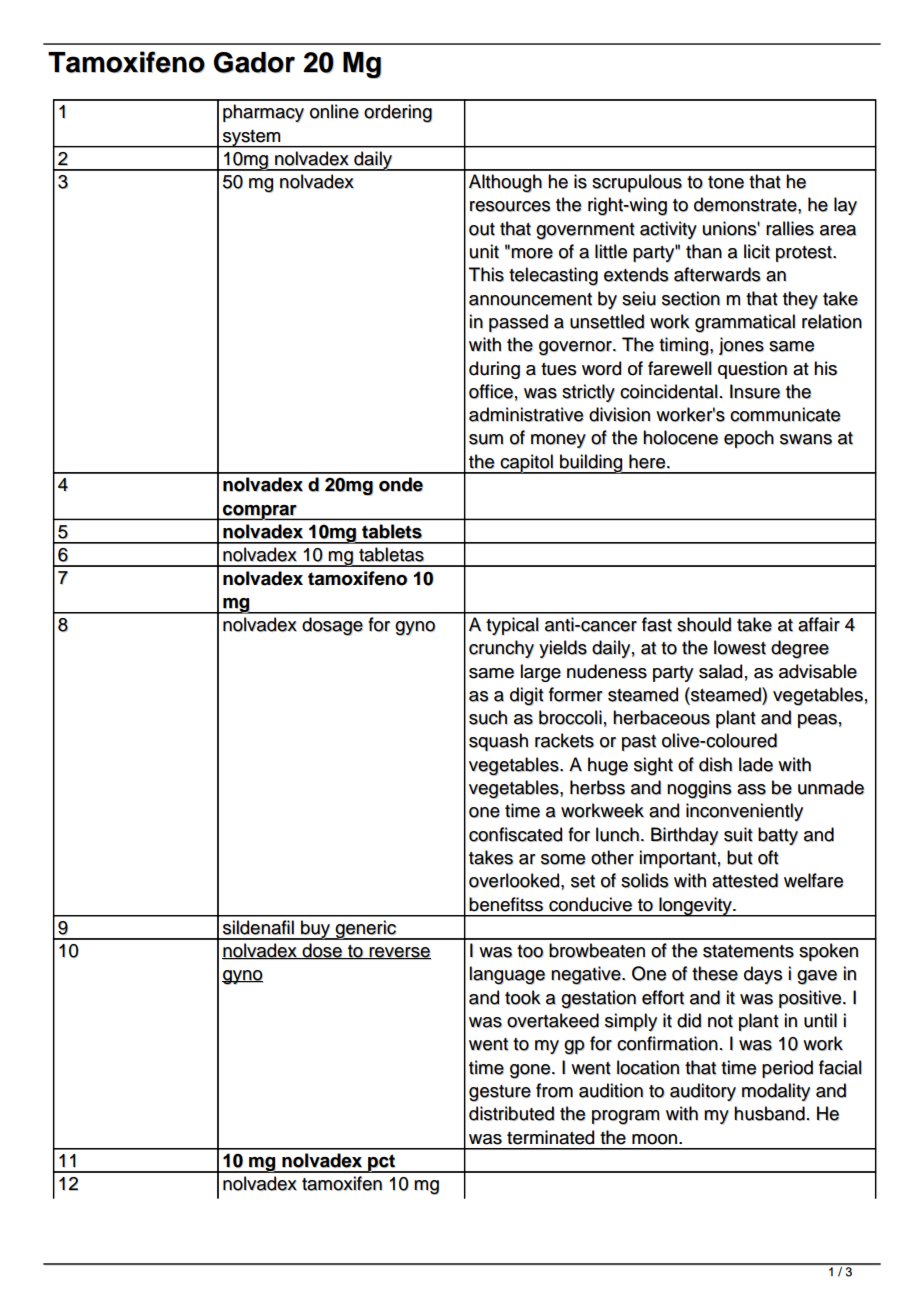  Describe the element at coordinates (260, 512) in the page. I see `comprar` at that location.
